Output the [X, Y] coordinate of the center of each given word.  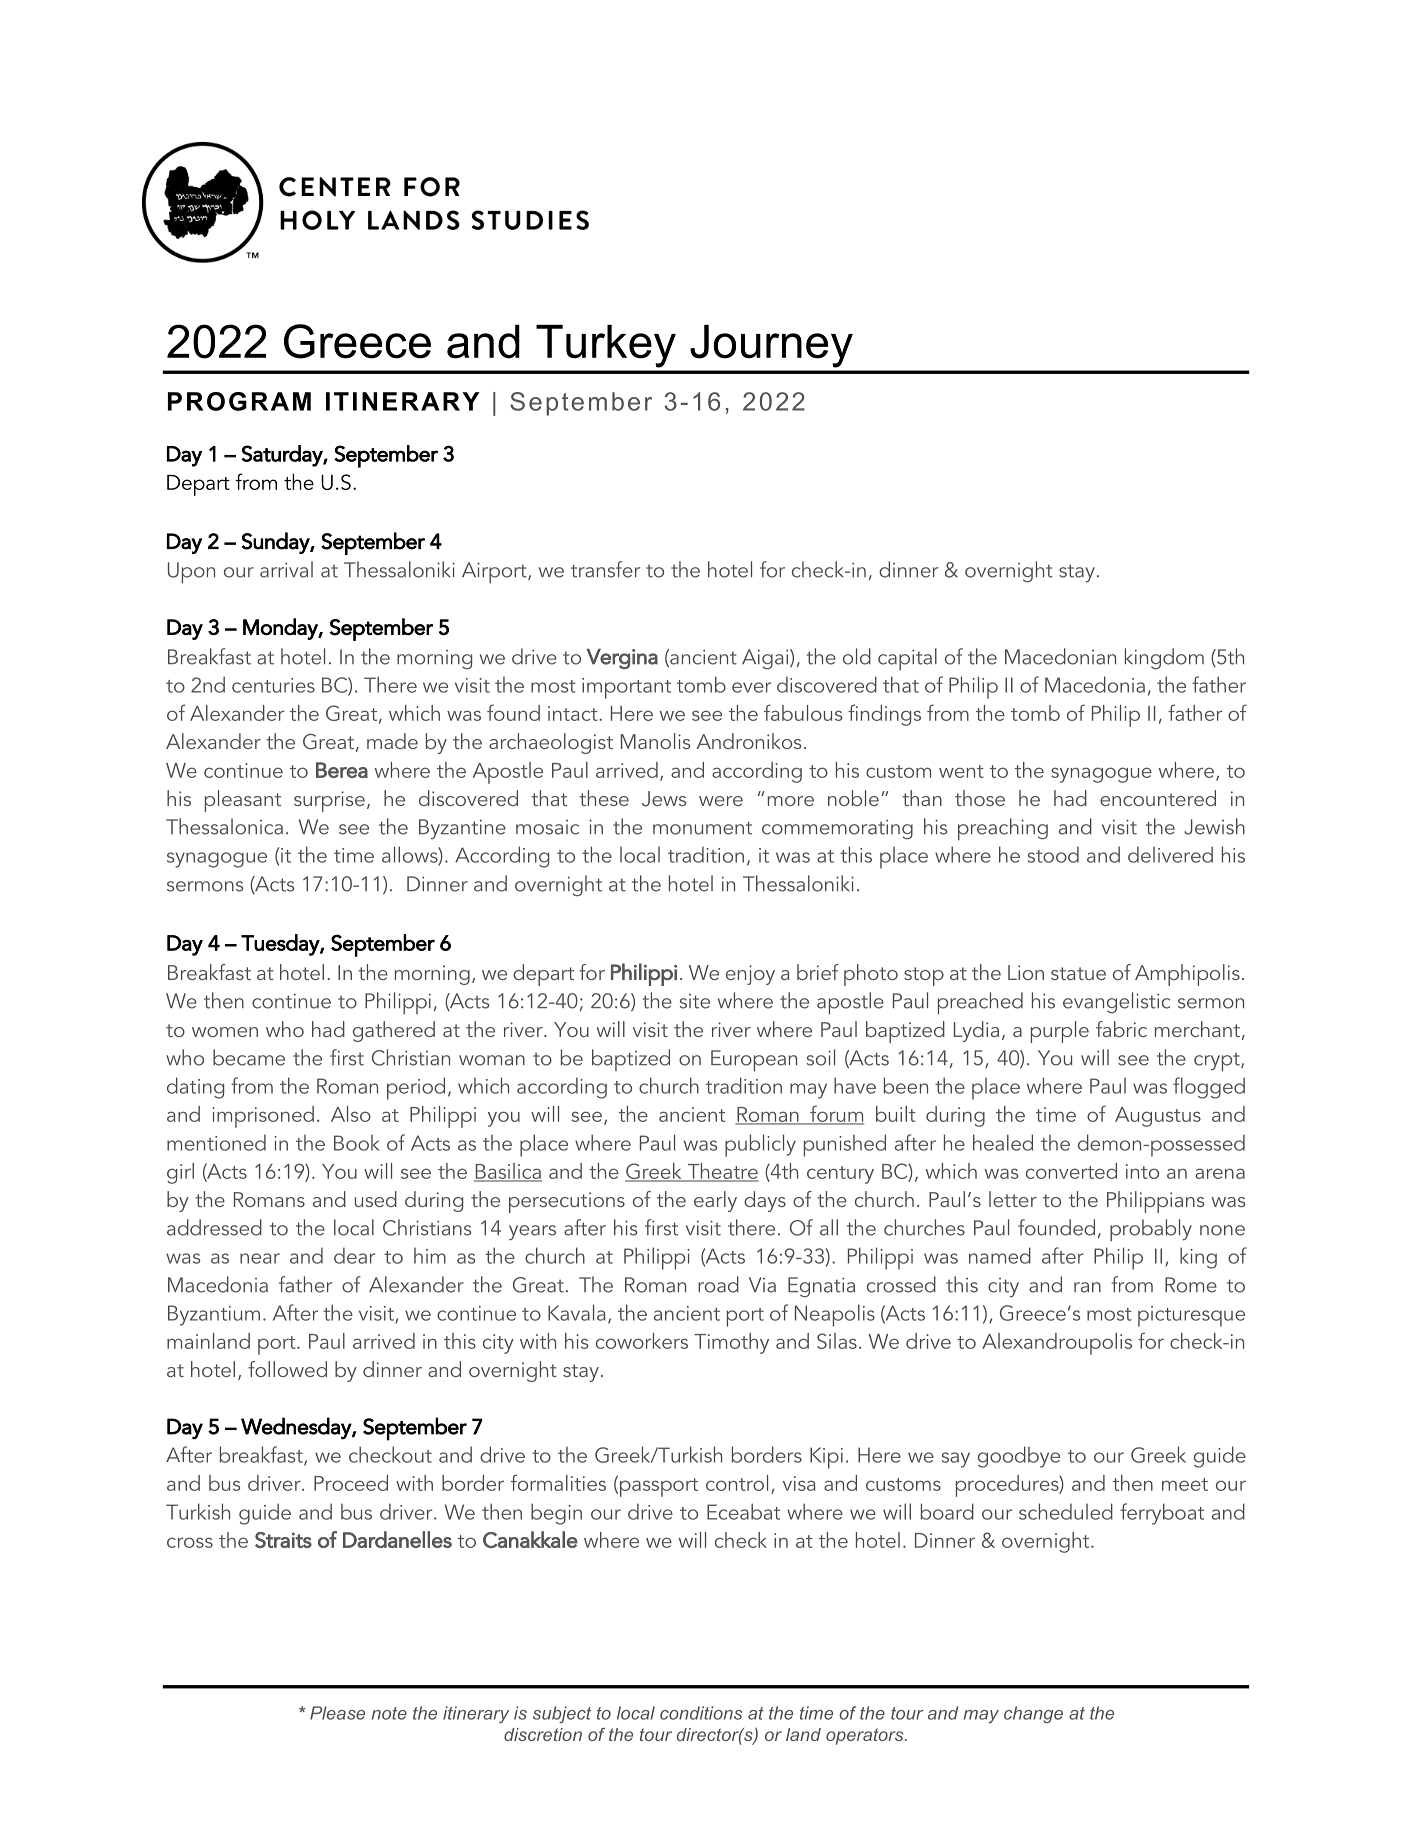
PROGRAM [239, 401]
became [249, 1057]
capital [907, 659]
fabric [1121, 1029]
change [1033, 1714]
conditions [701, 1713]
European [754, 1061]
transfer [605, 569]
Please [337, 1713]
